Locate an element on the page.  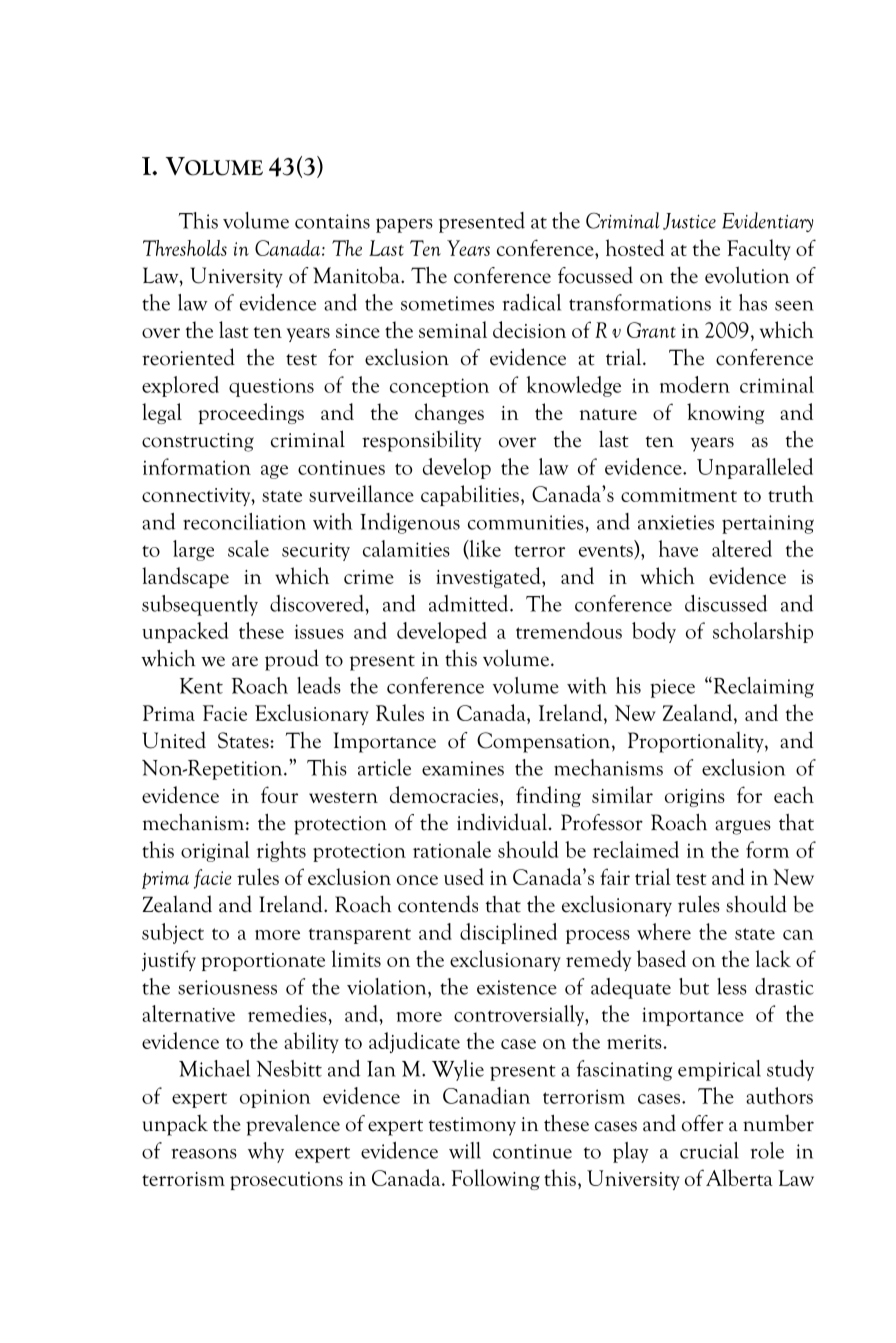
Faculty is located at coordinates (759, 249).
